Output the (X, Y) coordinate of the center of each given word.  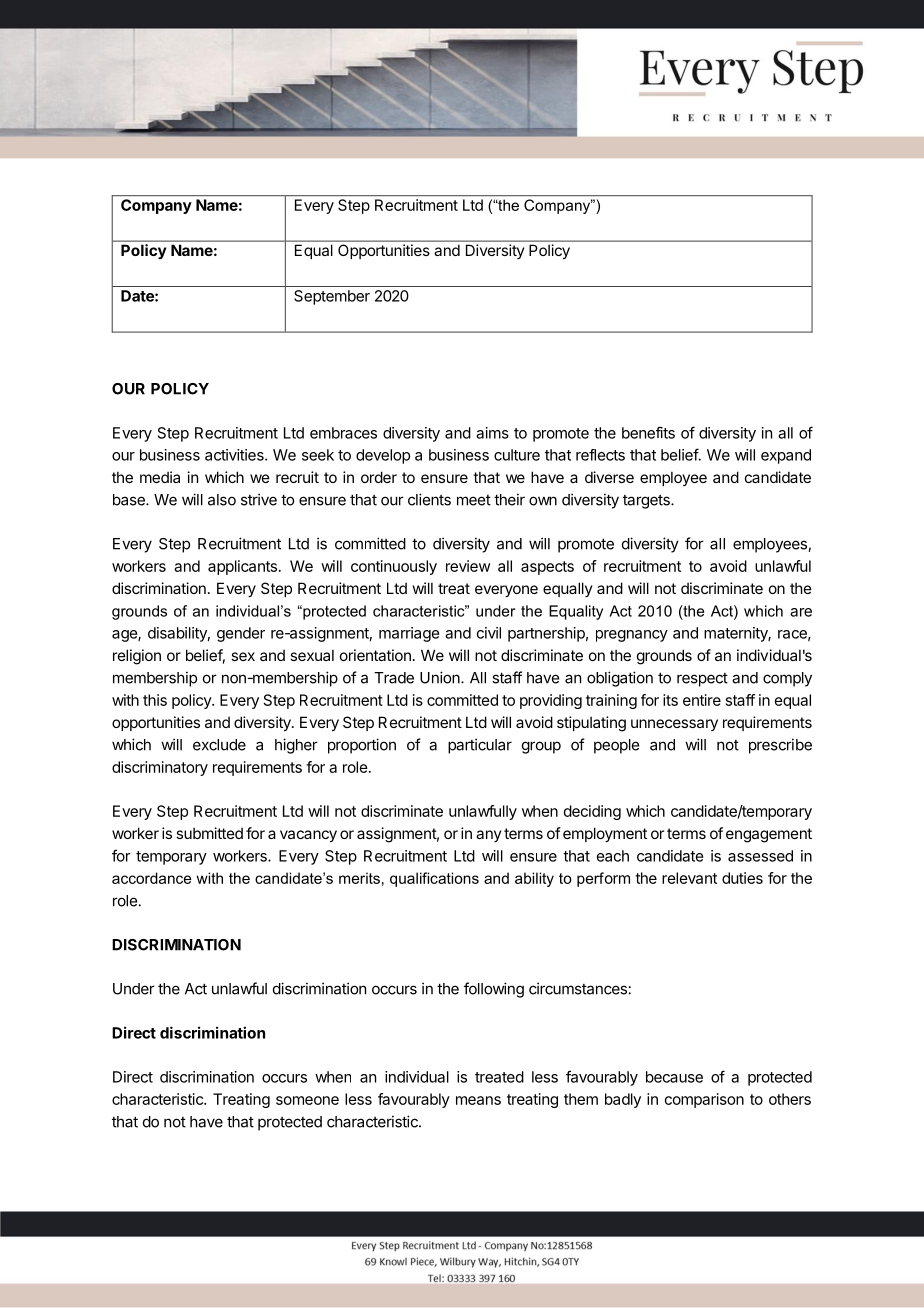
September (332, 297)
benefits (648, 432)
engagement (769, 835)
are (801, 612)
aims (492, 433)
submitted (209, 833)
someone (307, 1100)
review (468, 566)
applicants (242, 567)
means (478, 1100)
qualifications (434, 879)
